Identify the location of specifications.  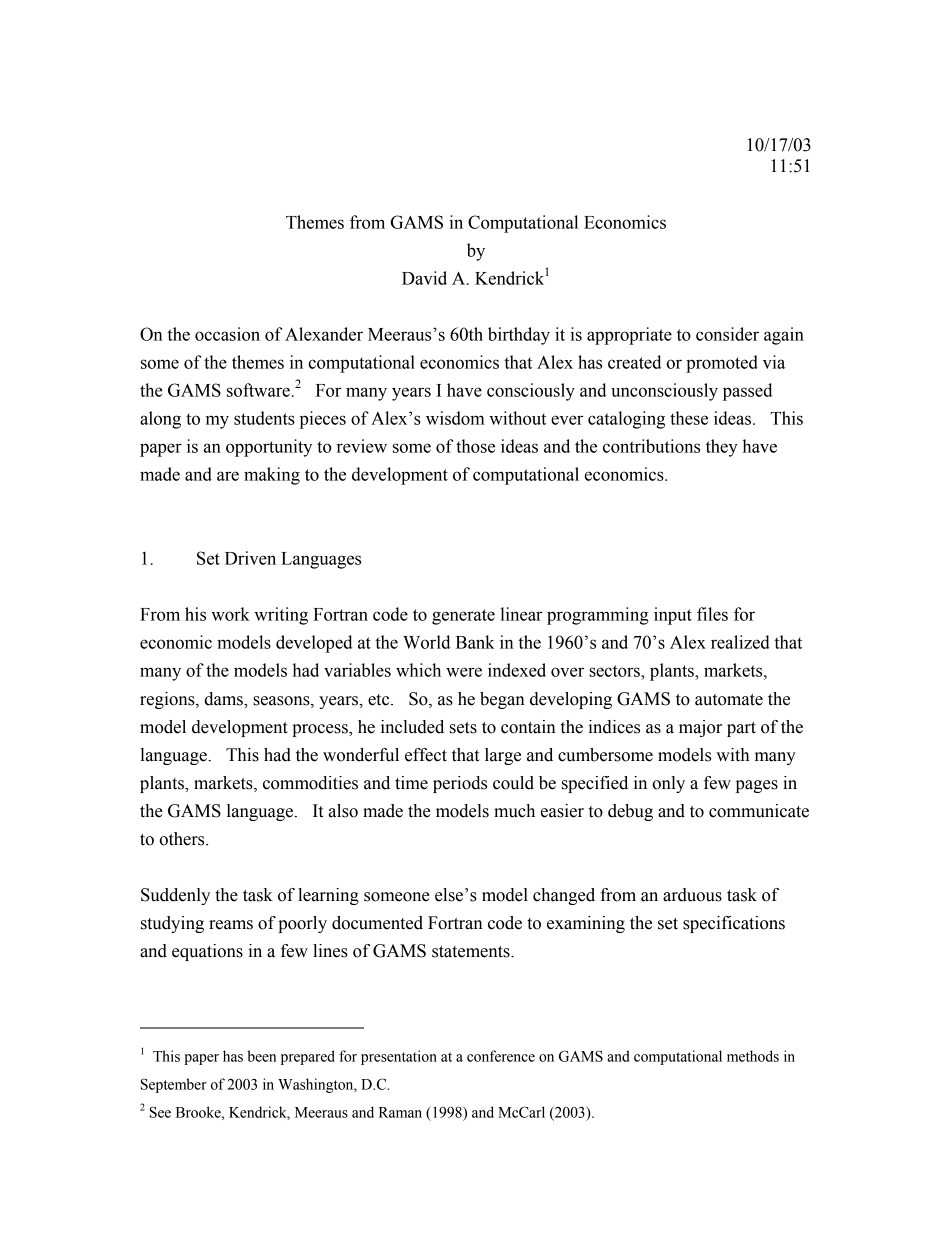
(734, 924).
